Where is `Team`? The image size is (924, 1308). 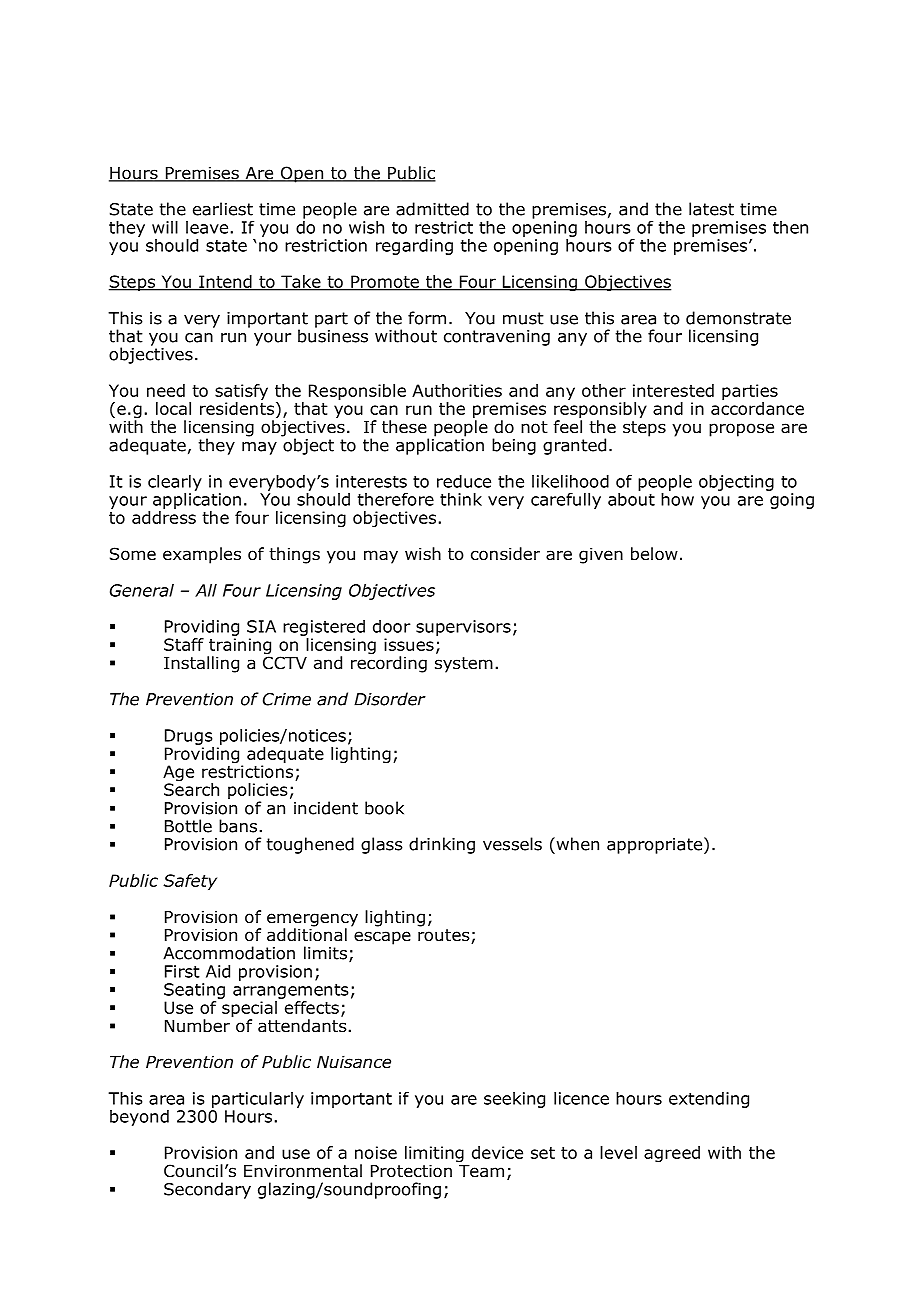
Team is located at coordinates (481, 1171).
